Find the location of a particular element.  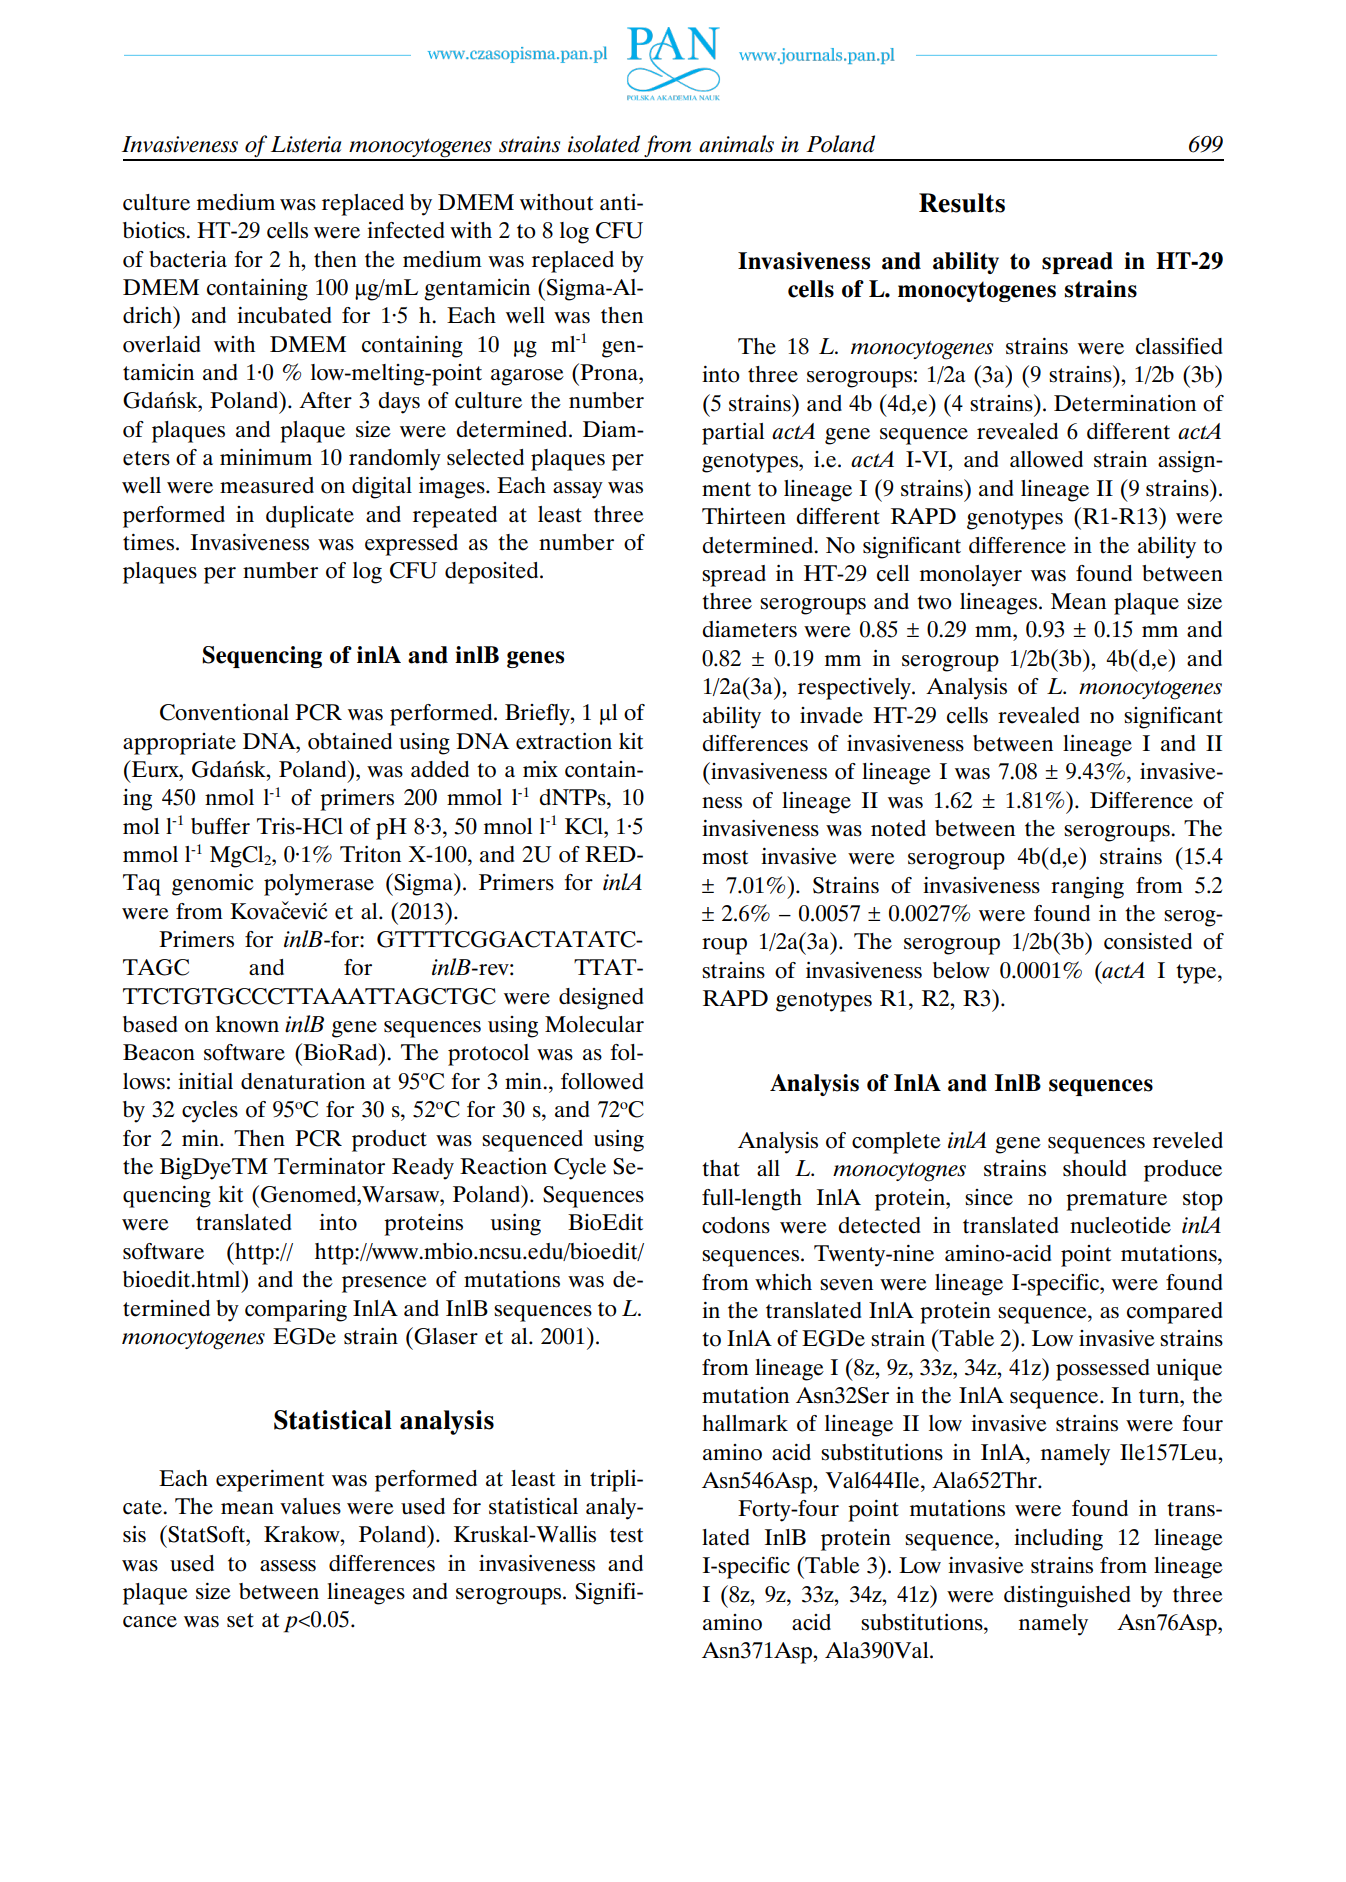

assess is located at coordinates (288, 1566).
